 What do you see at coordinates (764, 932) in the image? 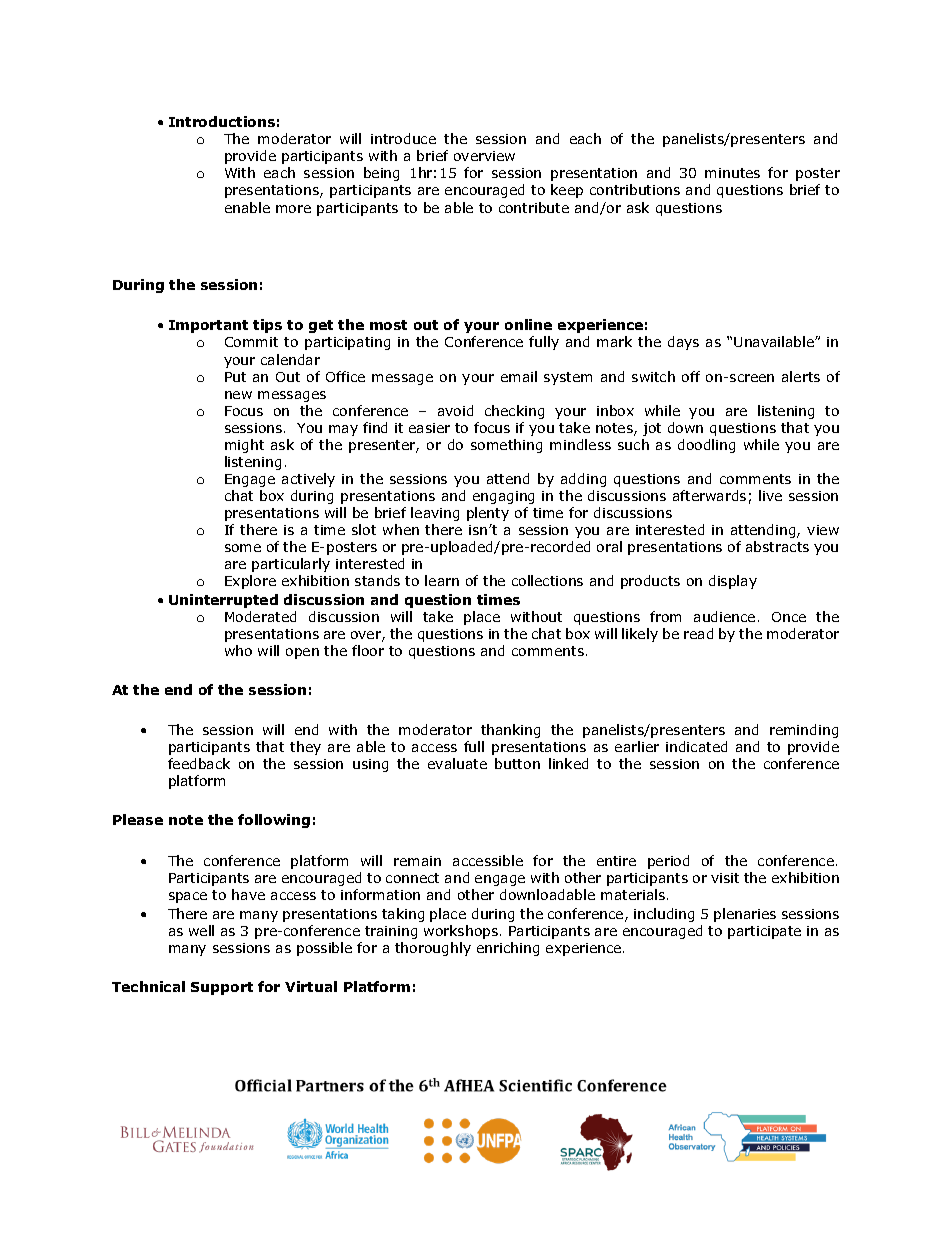
I see `participate` at bounding box center [764, 932].
